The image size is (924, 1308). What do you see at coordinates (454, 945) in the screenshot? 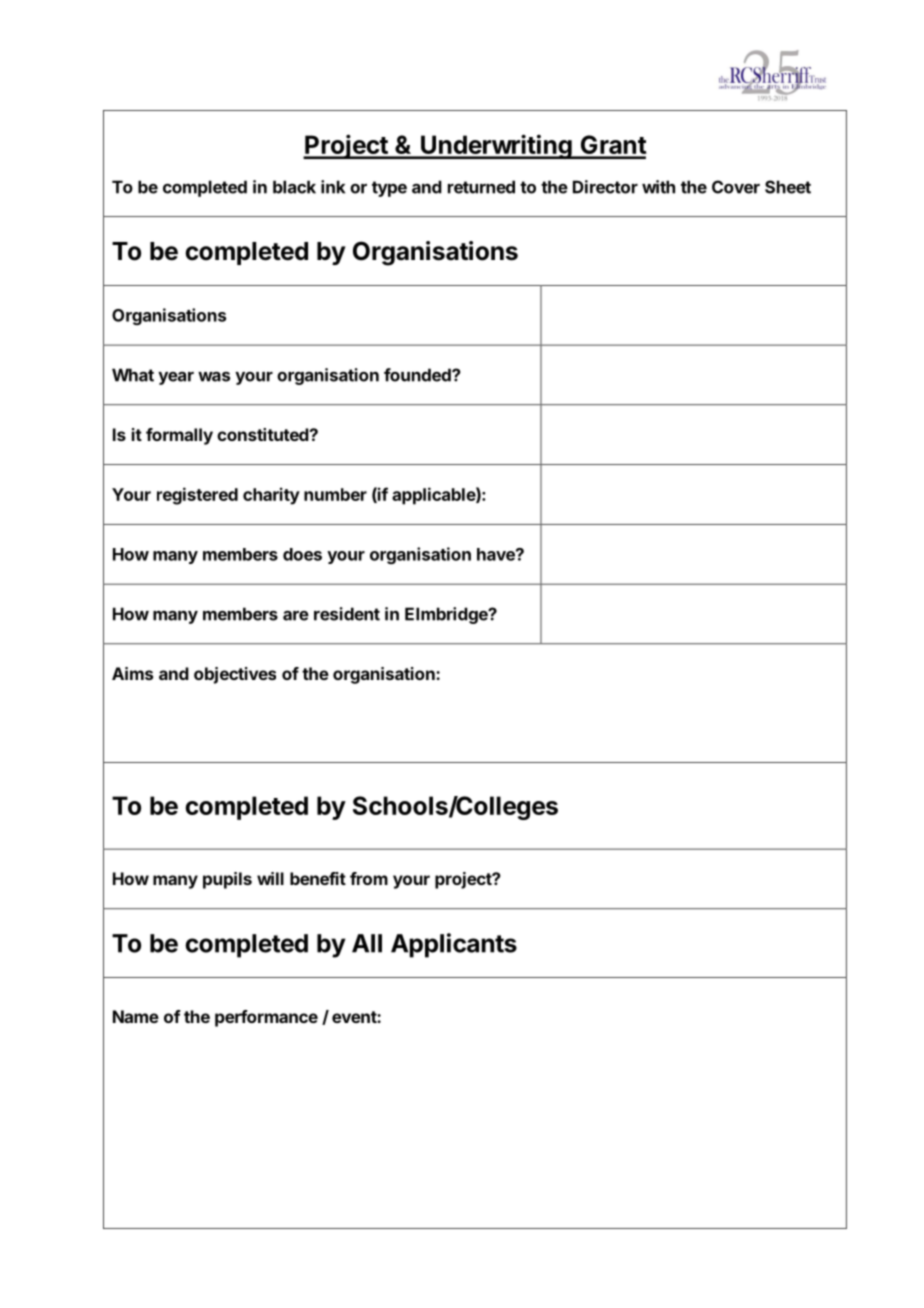
I see `Applicants` at bounding box center [454, 945].
